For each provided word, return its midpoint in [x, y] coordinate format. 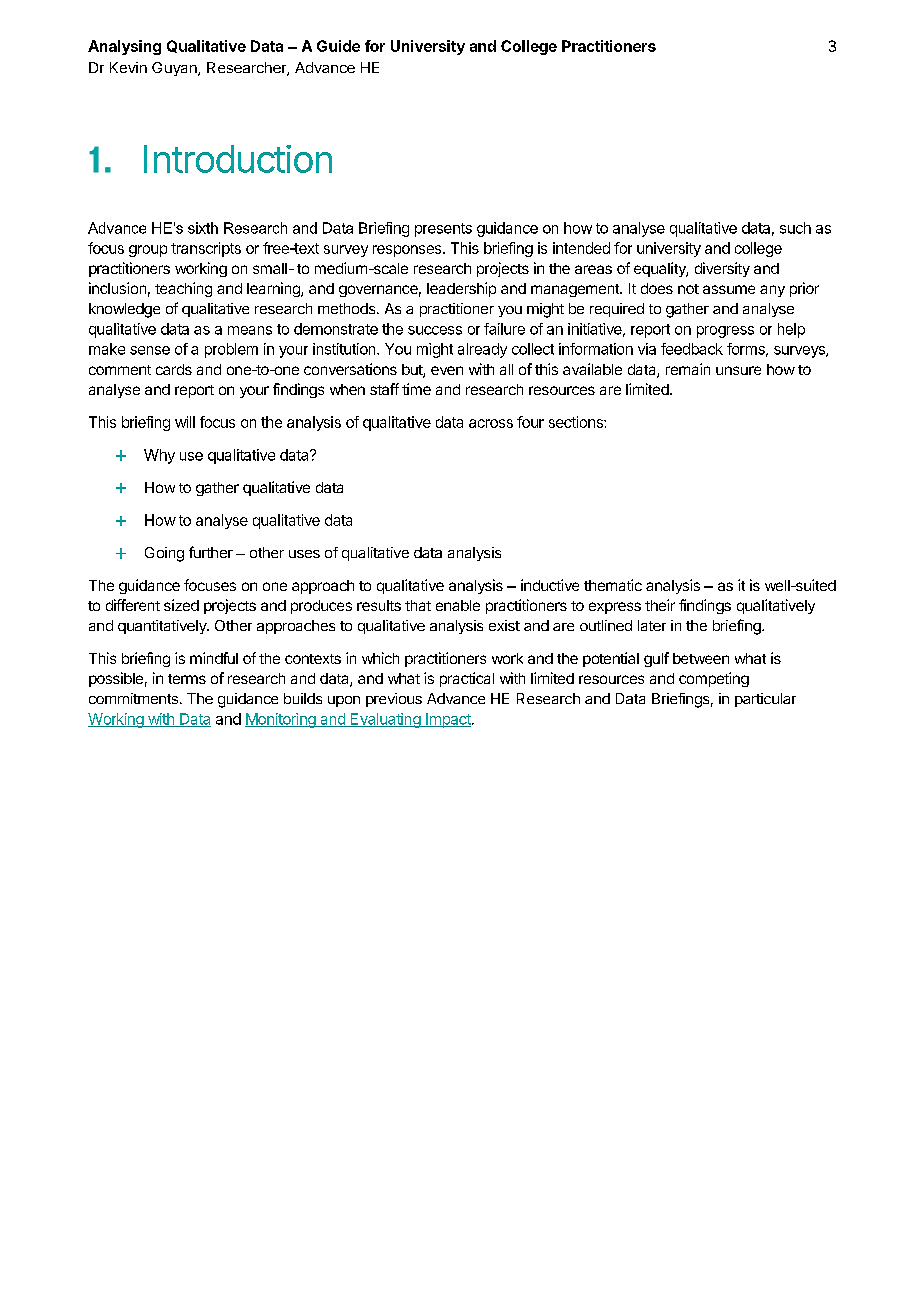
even [447, 370]
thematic [613, 585]
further [211, 552]
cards [174, 369]
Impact [448, 720]
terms [187, 679]
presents [443, 230]
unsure [738, 370]
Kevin [128, 67]
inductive [550, 585]
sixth [203, 228]
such [795, 228]
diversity [722, 269]
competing [714, 679]
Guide [338, 46]
